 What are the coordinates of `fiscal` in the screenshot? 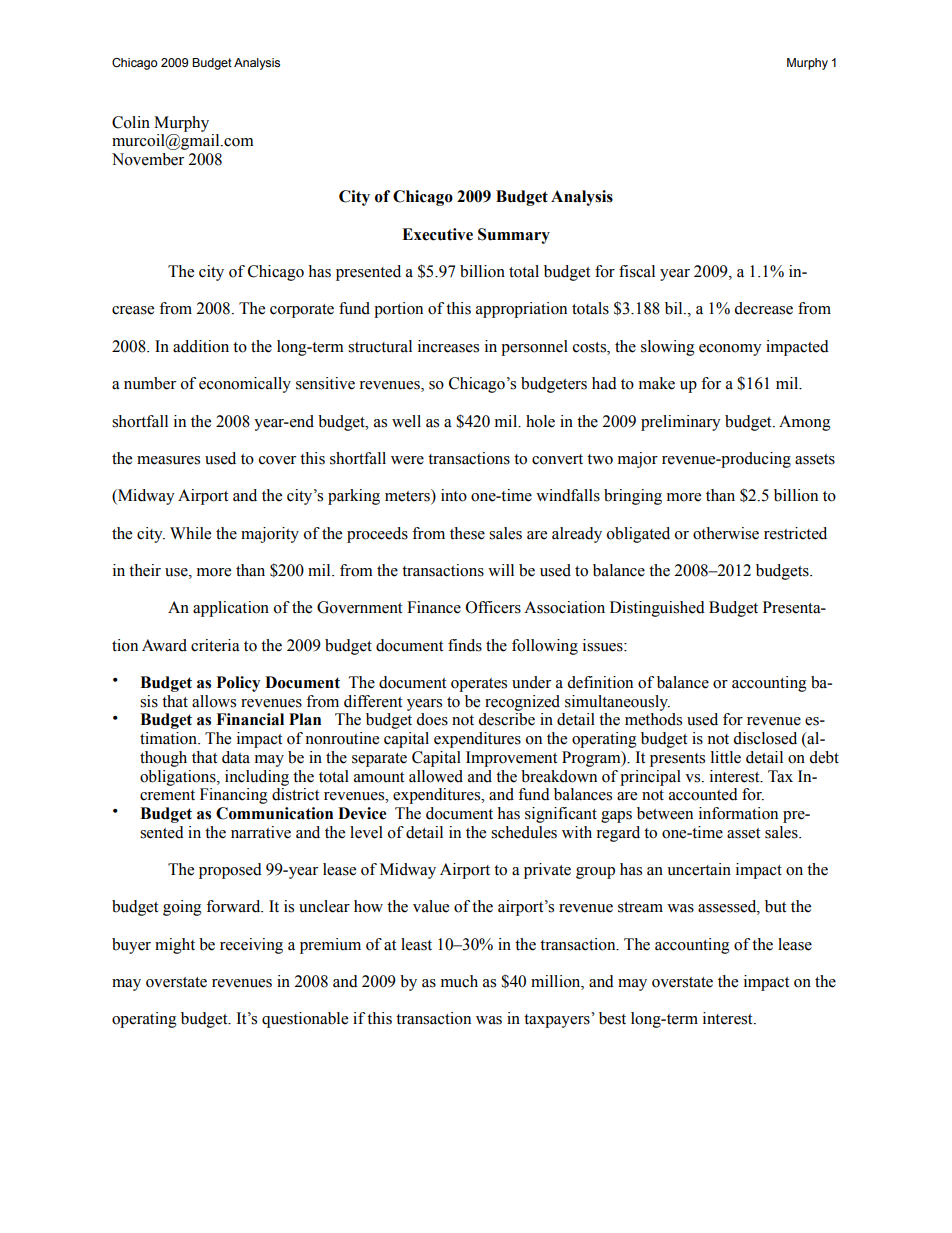 It's located at (637, 271).
